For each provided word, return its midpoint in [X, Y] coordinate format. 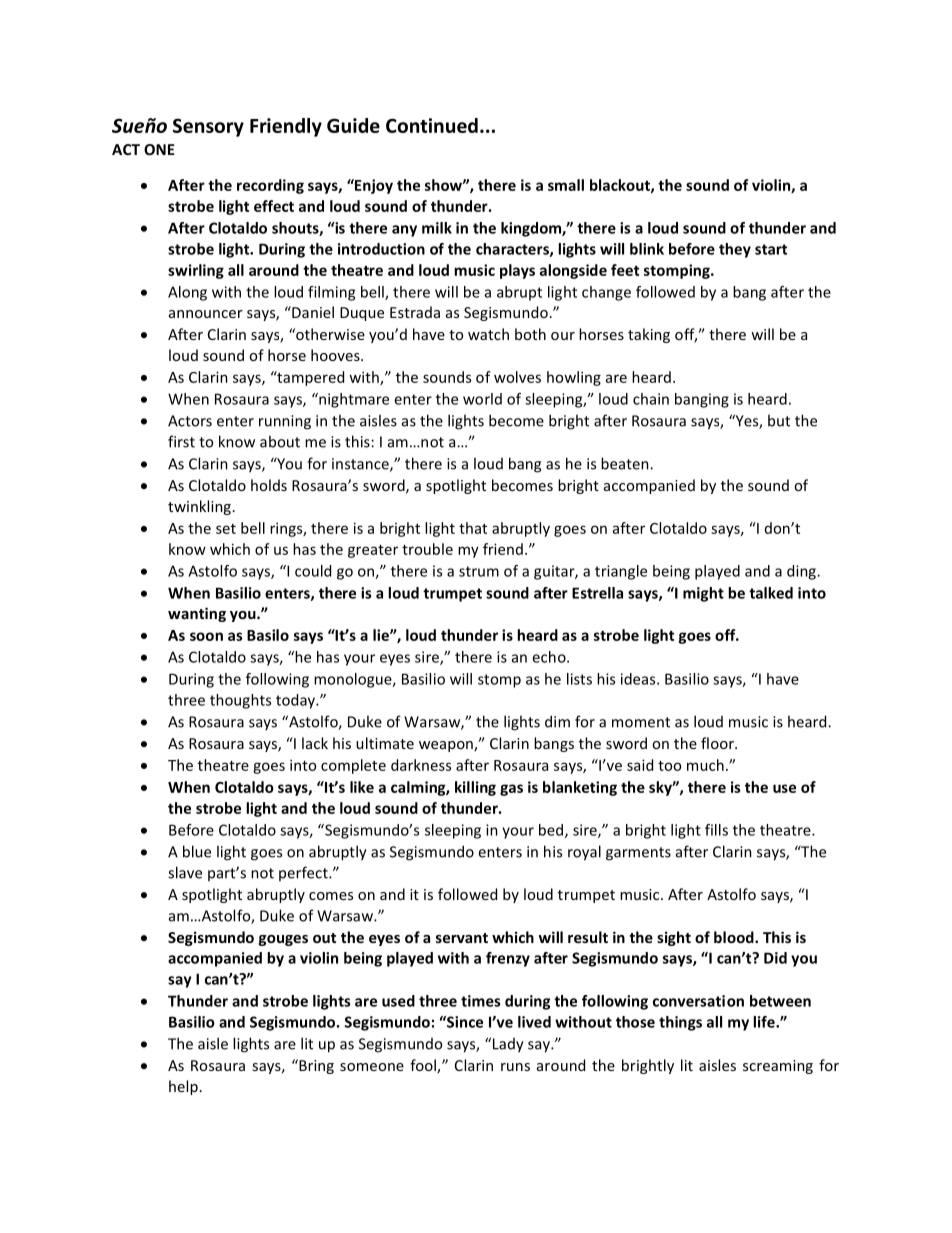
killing [475, 788]
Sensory [208, 127]
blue [197, 851]
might [703, 594]
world [482, 399]
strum [479, 571]
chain [651, 399]
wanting [197, 614]
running [285, 422]
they [735, 250]
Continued [432, 125]
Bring [315, 1066]
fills [716, 830]
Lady [507, 1045]
